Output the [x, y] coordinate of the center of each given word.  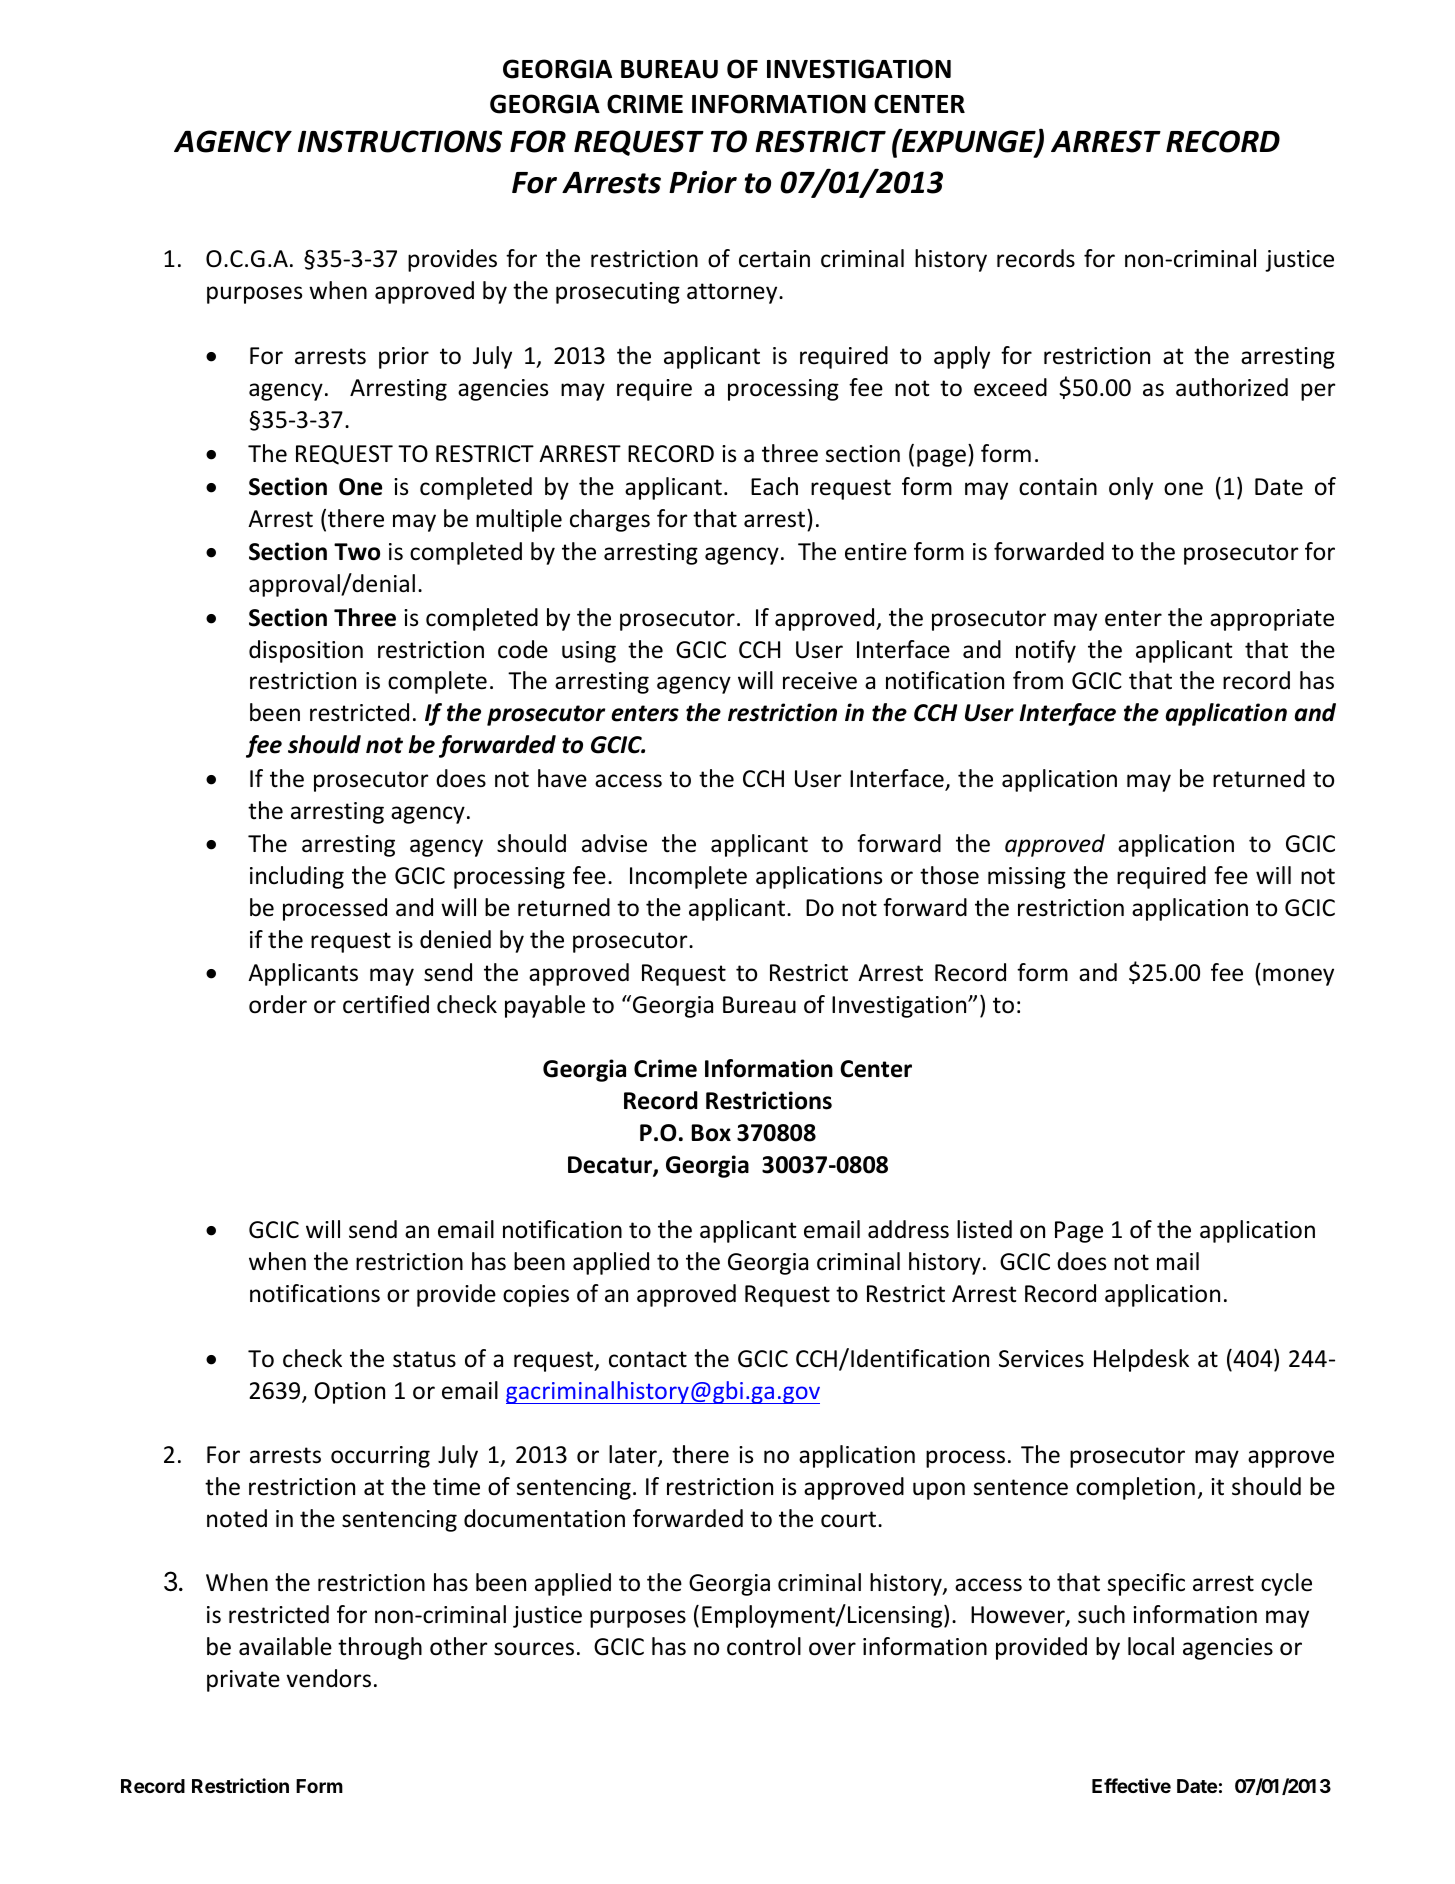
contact [648, 1359]
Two [357, 552]
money [1298, 977]
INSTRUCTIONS [400, 141]
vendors [328, 1678]
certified [386, 1004]
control [764, 1646]
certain [774, 259]
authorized [1232, 387]
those [949, 875]
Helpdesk [1141, 1360]
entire [876, 552]
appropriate [1272, 620]
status [424, 1359]
